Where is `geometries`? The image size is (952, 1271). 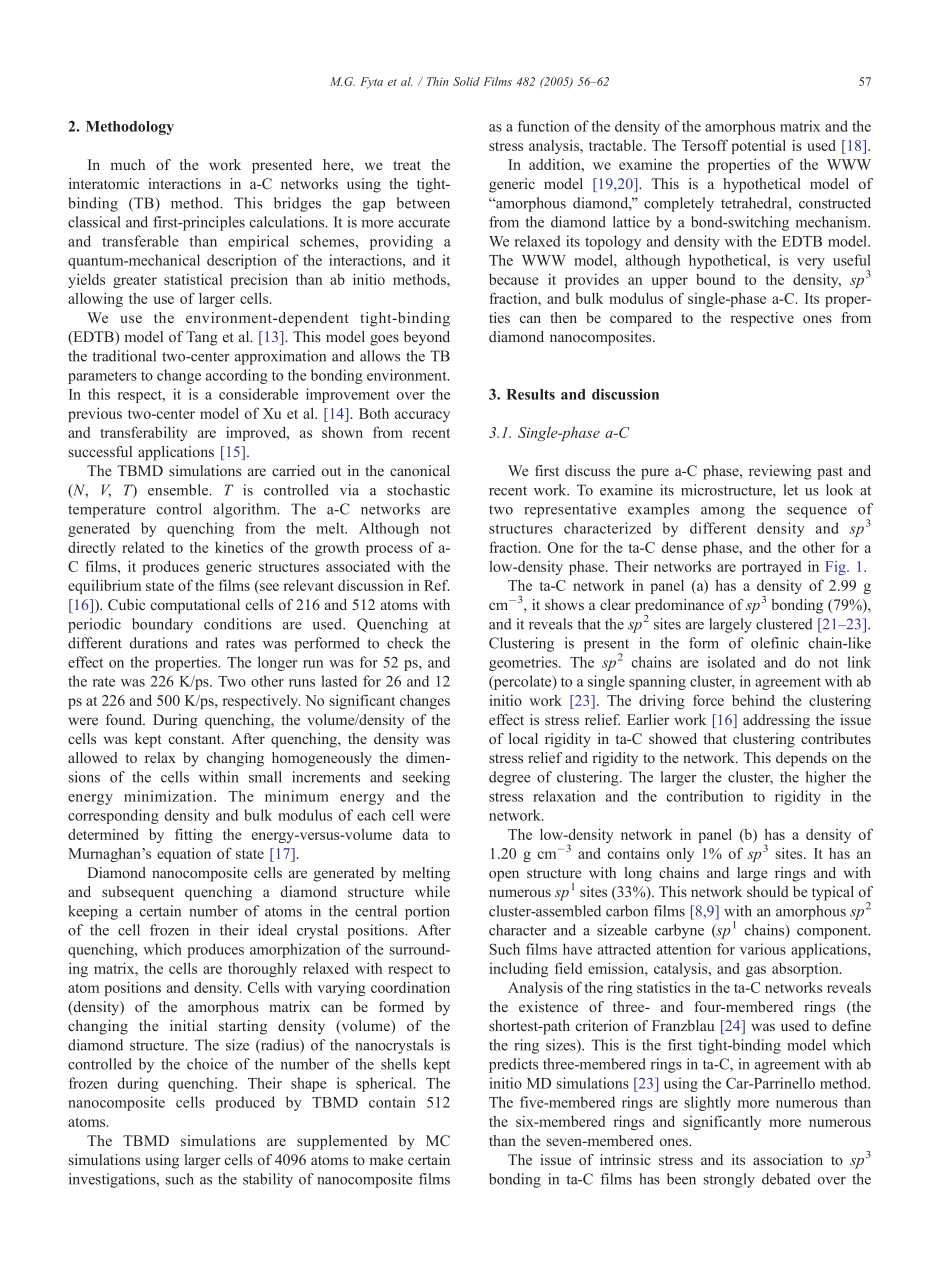 geometries is located at coordinates (524, 663).
